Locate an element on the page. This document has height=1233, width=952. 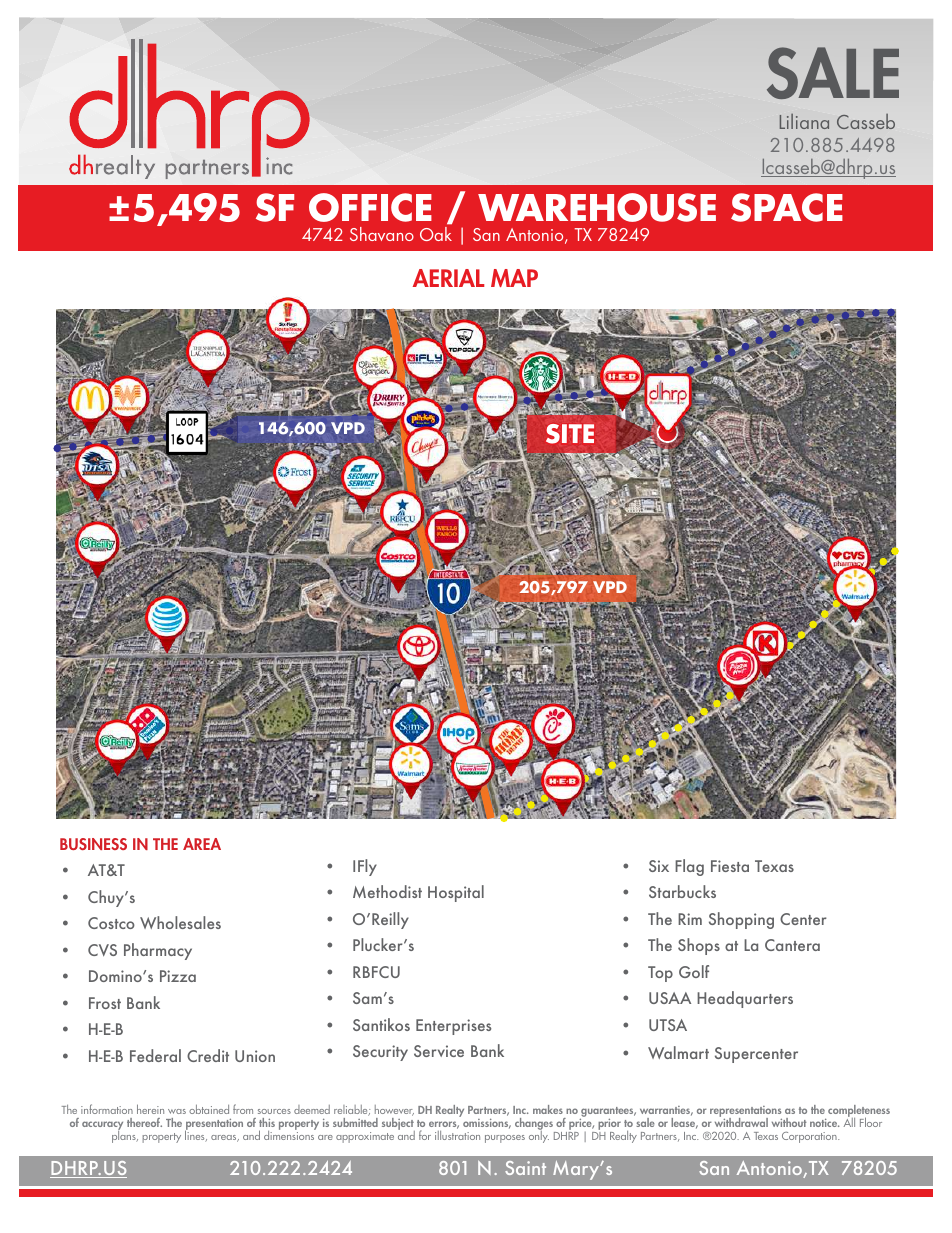
Liliana is located at coordinates (804, 121).
